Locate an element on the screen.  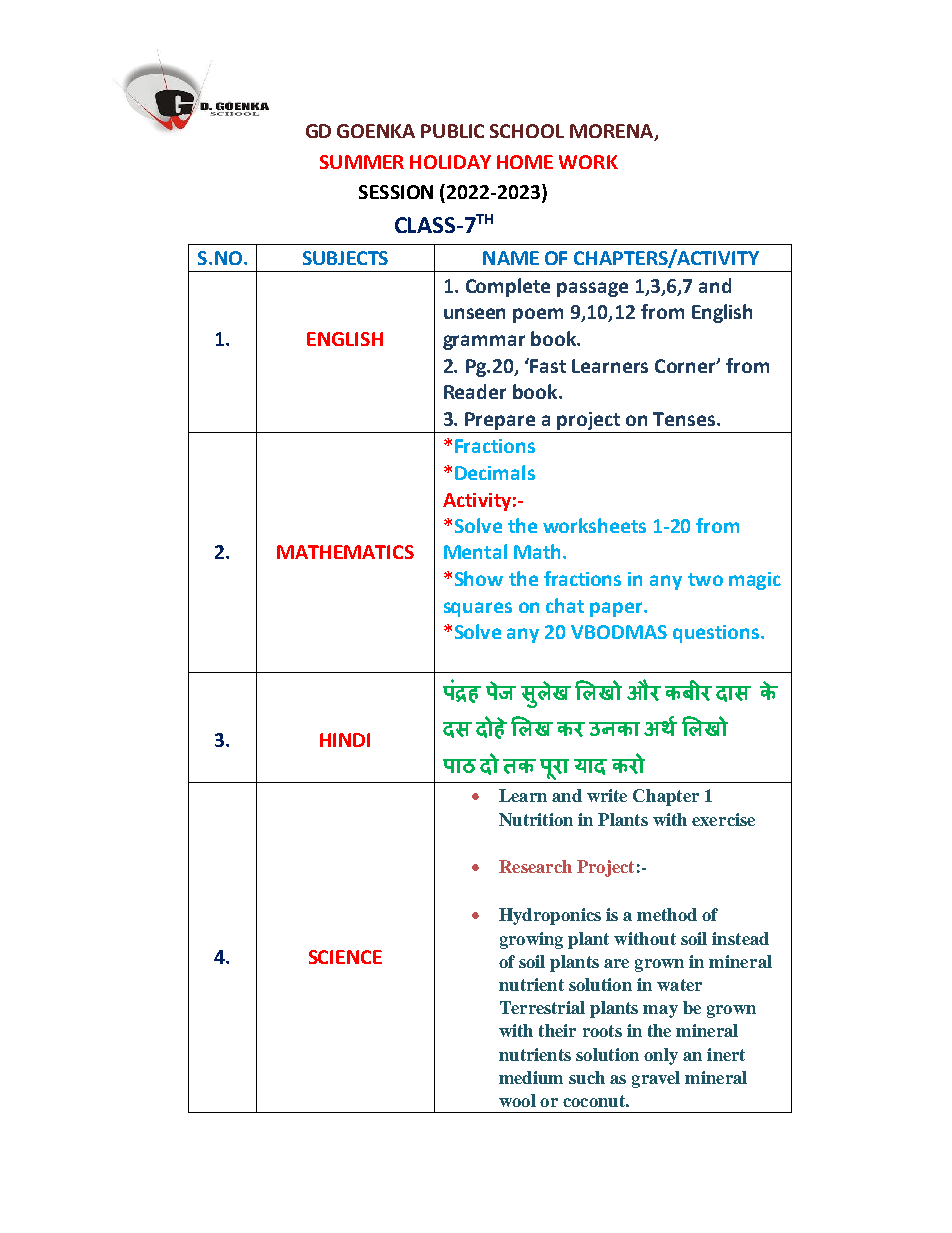
inert is located at coordinates (726, 1054).
